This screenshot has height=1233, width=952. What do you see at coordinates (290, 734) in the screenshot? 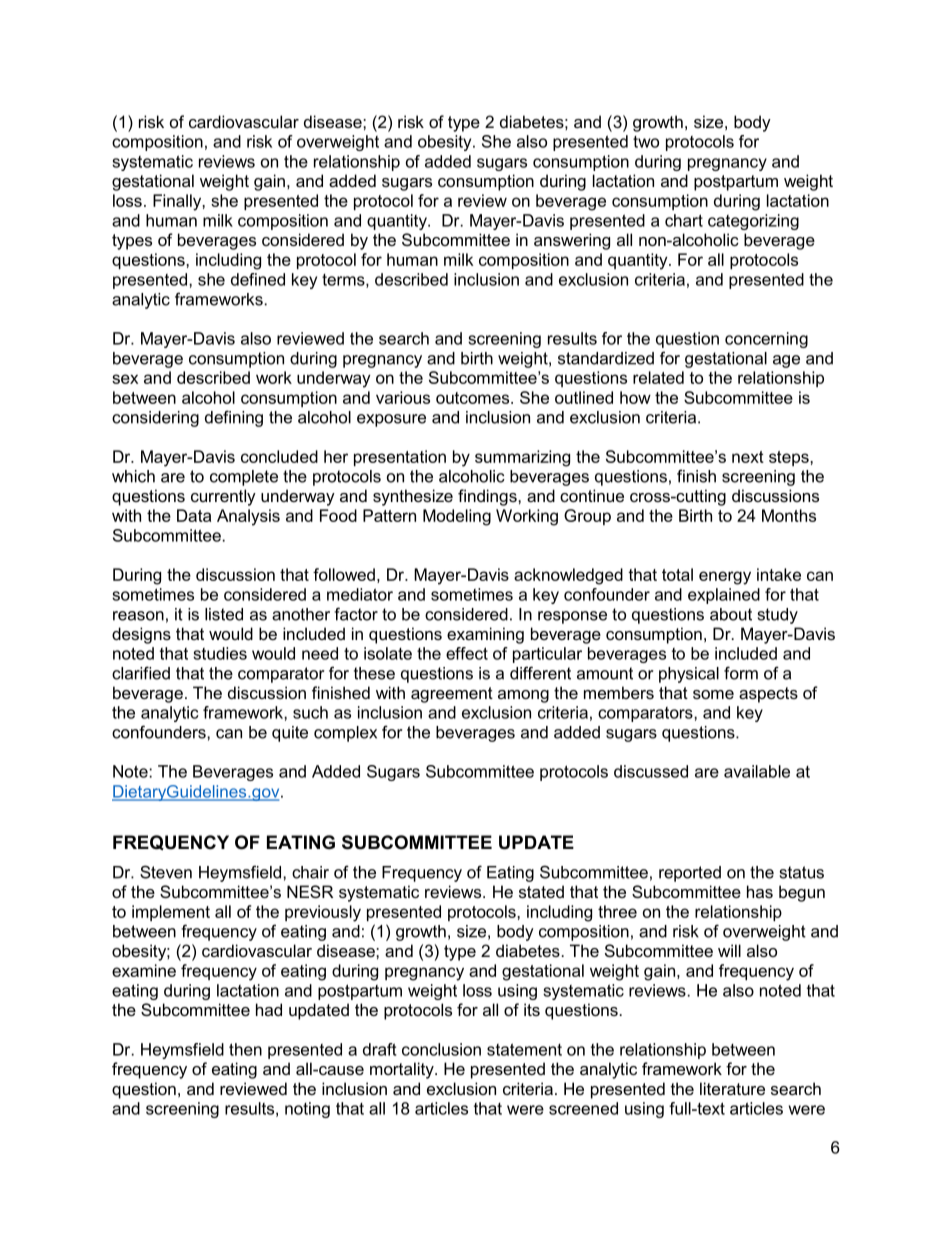
I see `quite` at bounding box center [290, 734].
